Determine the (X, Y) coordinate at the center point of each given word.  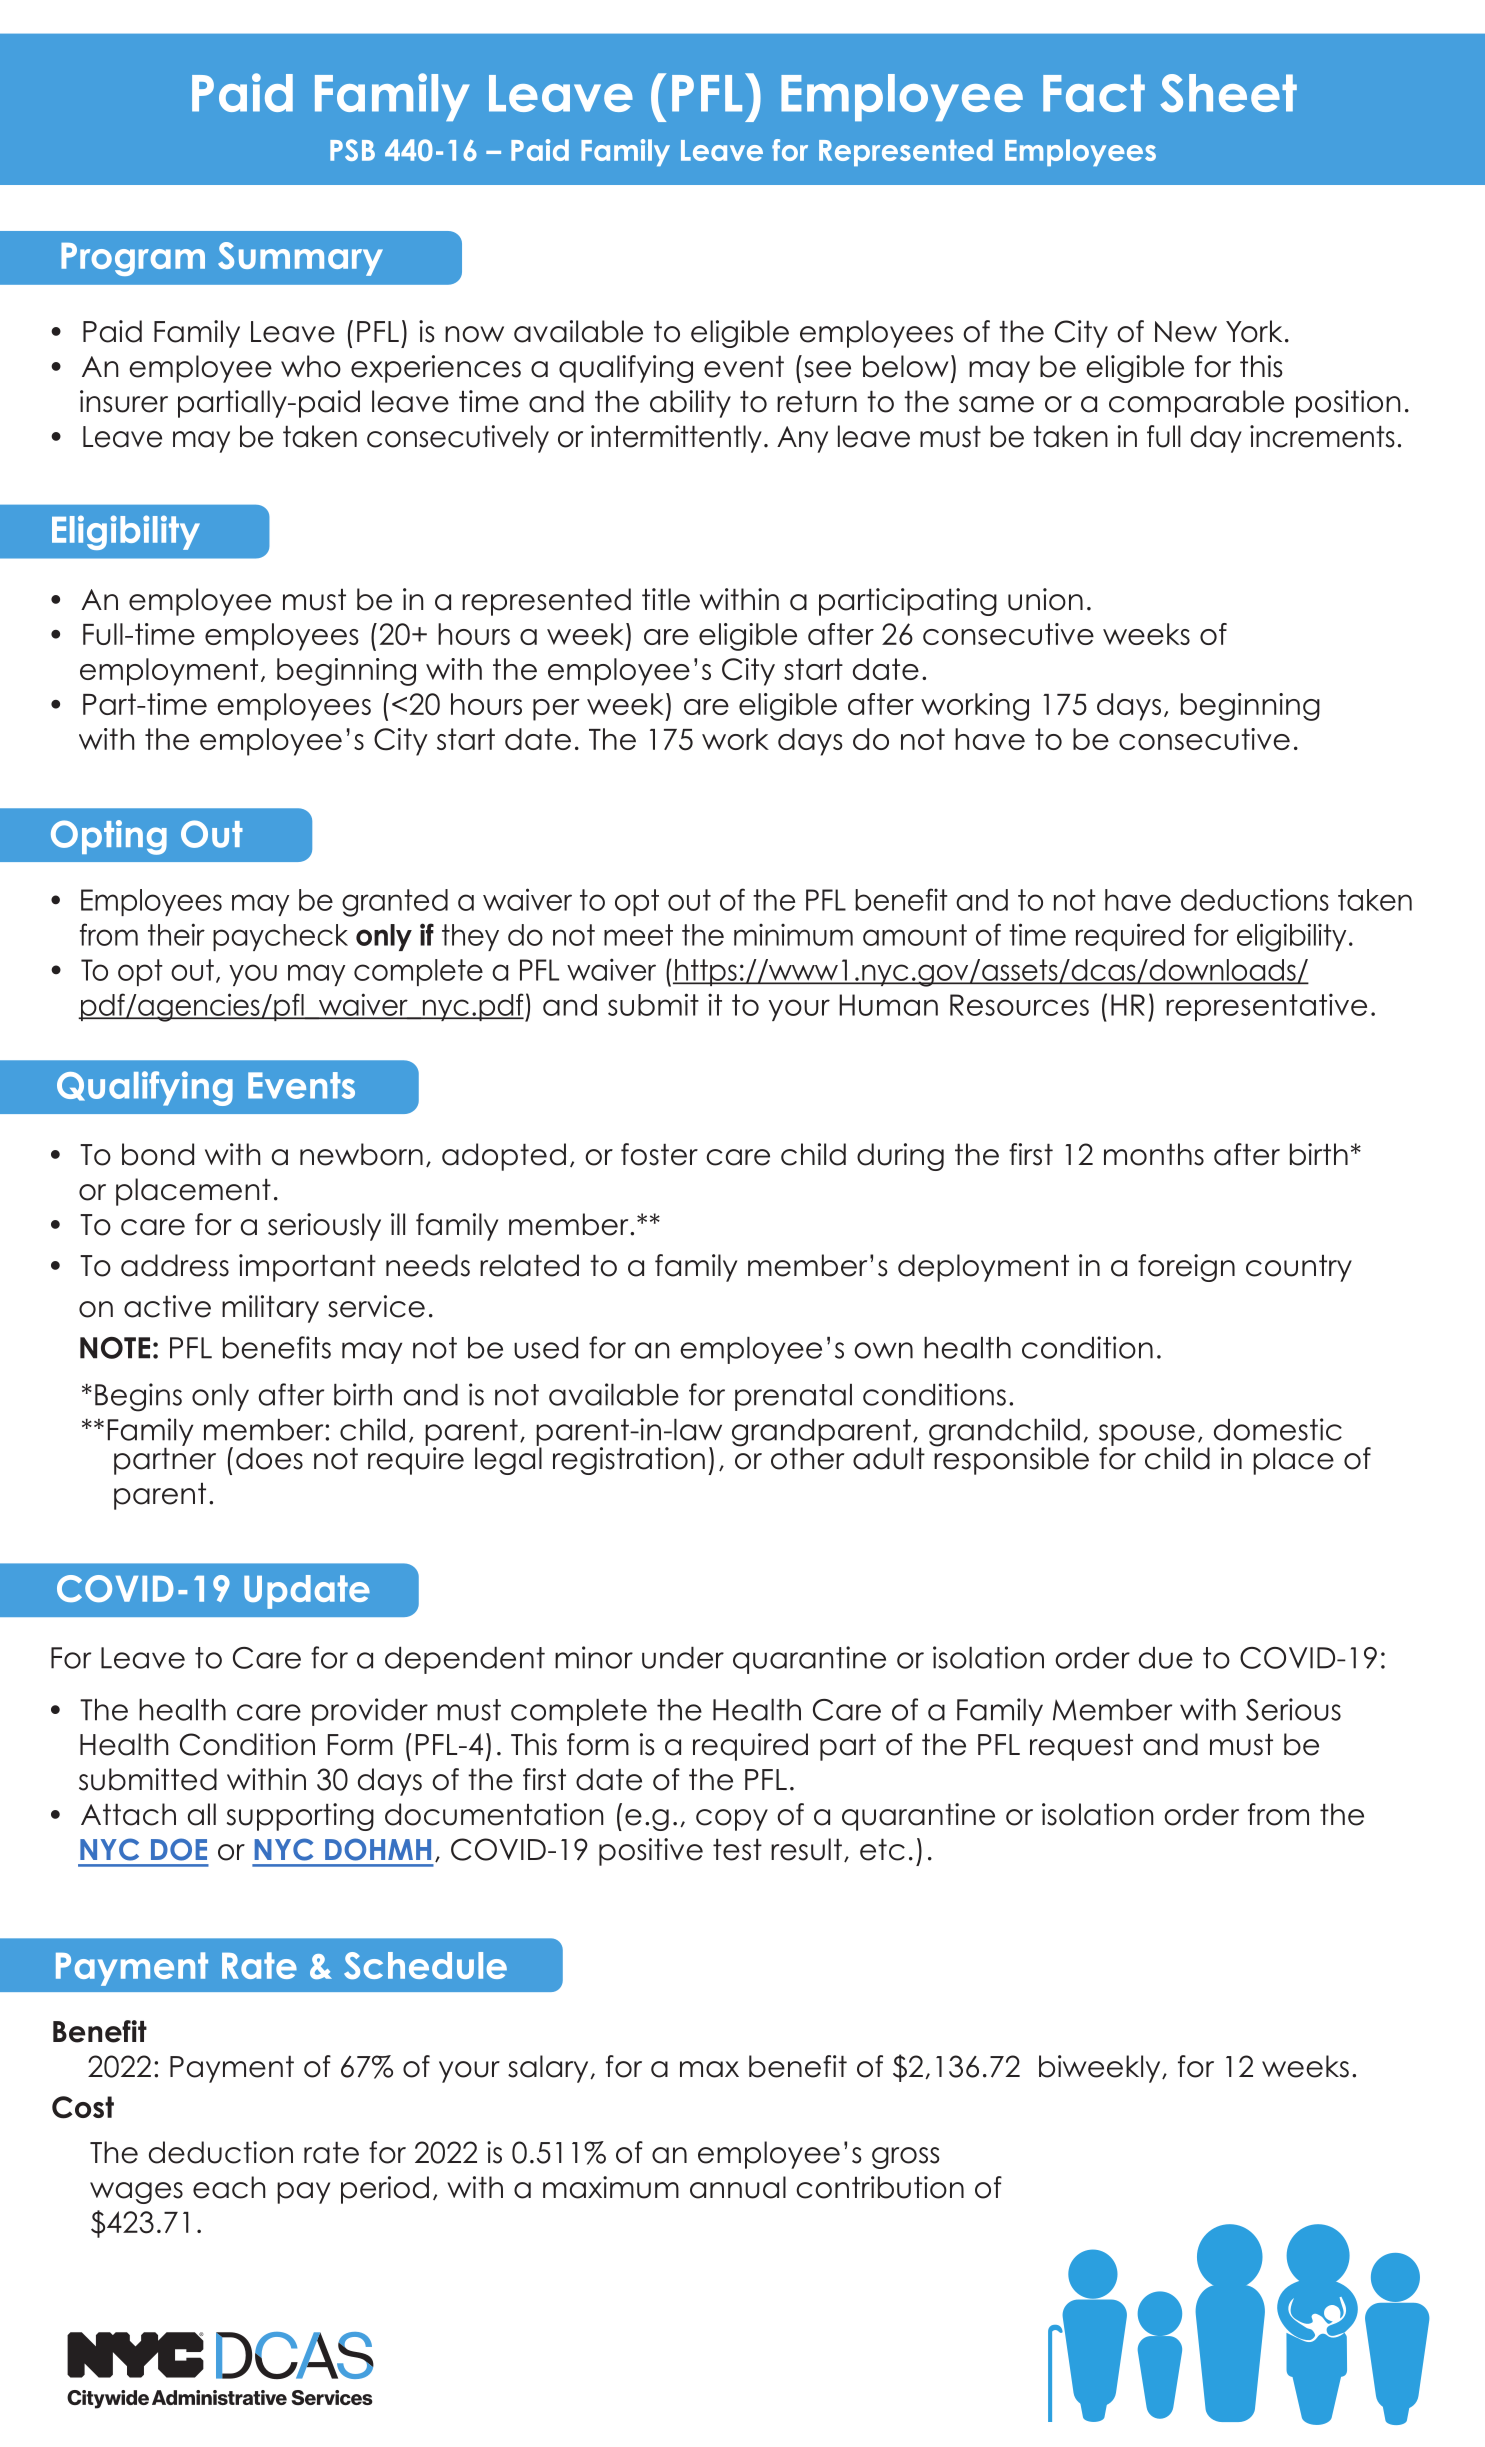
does (269, 1458)
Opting (109, 837)
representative (1266, 1007)
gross (905, 2158)
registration (629, 1461)
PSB (352, 150)
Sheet (1228, 93)
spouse (1147, 1436)
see (827, 369)
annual (738, 2187)
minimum (793, 934)
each (229, 2187)
